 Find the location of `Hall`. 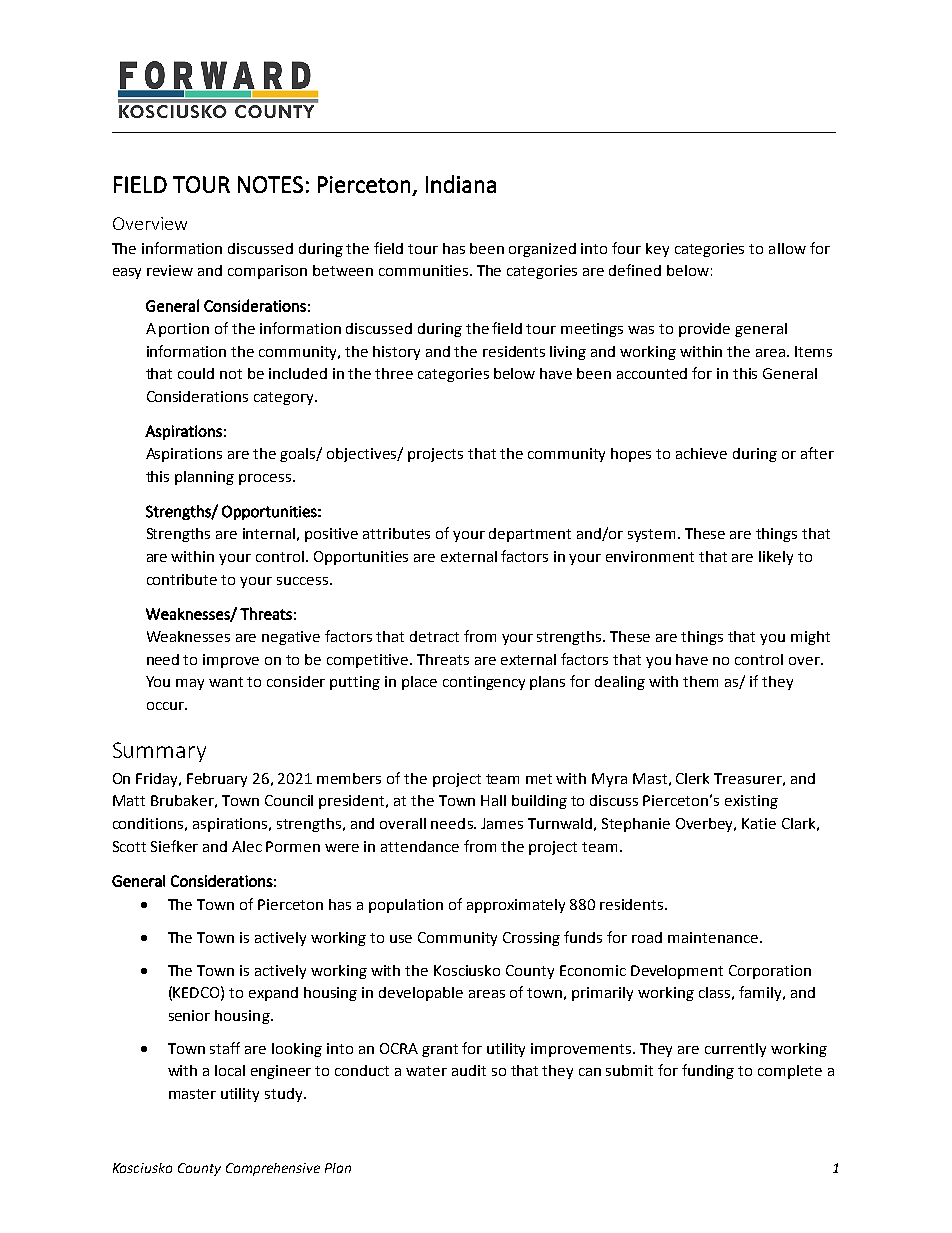

Hall is located at coordinates (493, 800).
